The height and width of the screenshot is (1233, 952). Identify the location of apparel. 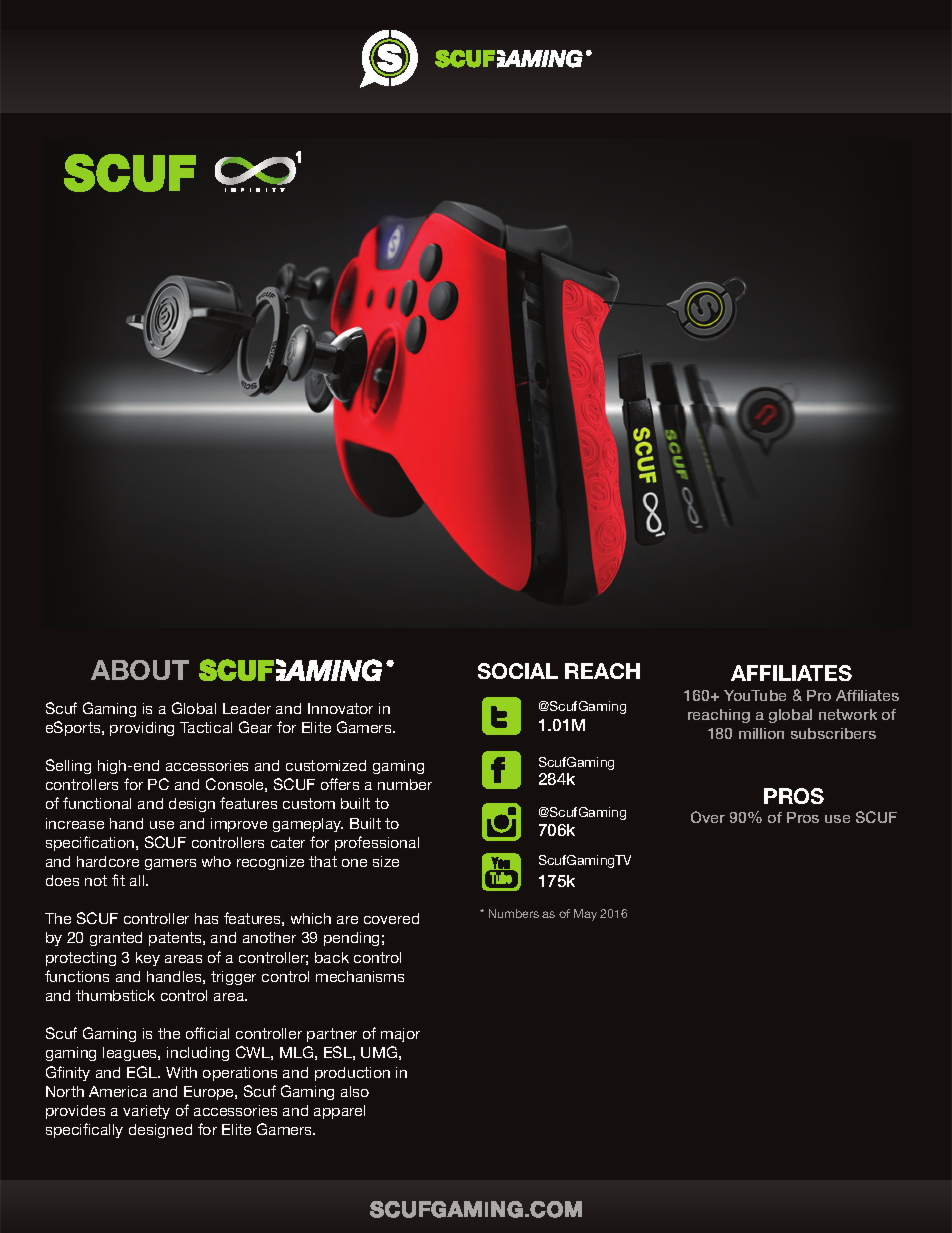
(339, 1112).
